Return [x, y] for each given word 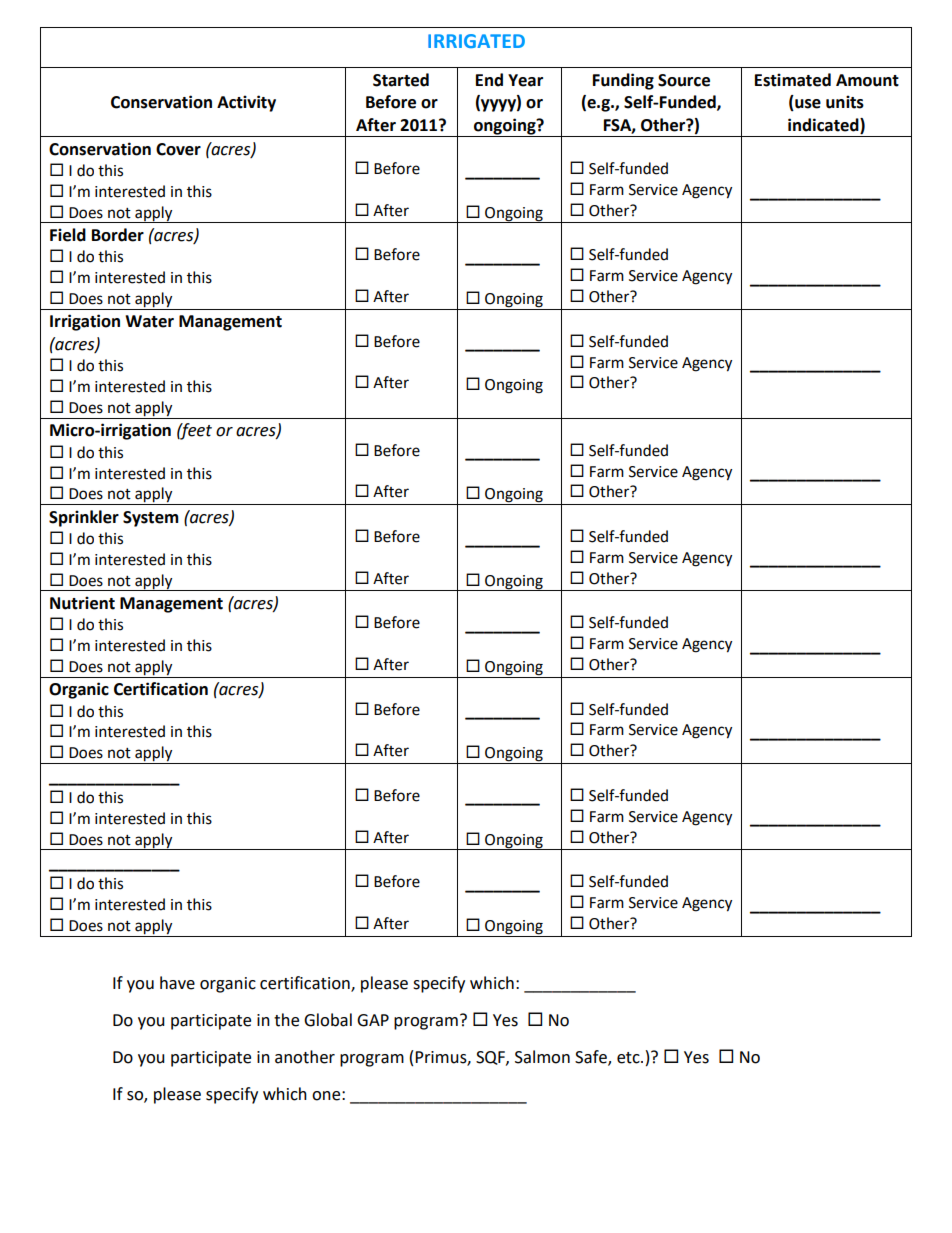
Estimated [793, 80]
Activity [246, 103]
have [177, 983]
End [489, 80]
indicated [824, 126]
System [151, 519]
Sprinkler [84, 518]
